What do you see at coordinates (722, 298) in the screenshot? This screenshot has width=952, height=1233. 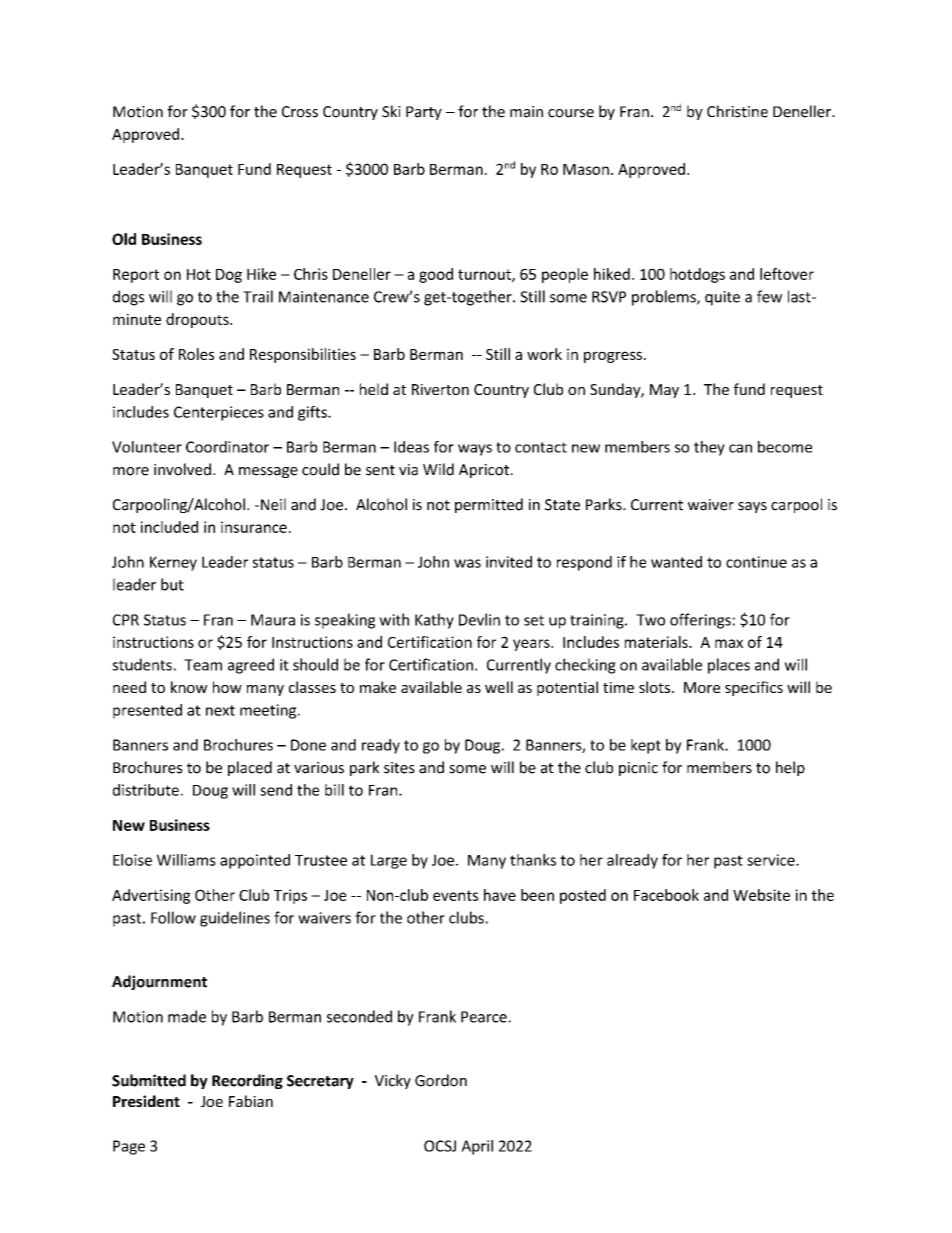 I see `quite` at bounding box center [722, 298].
